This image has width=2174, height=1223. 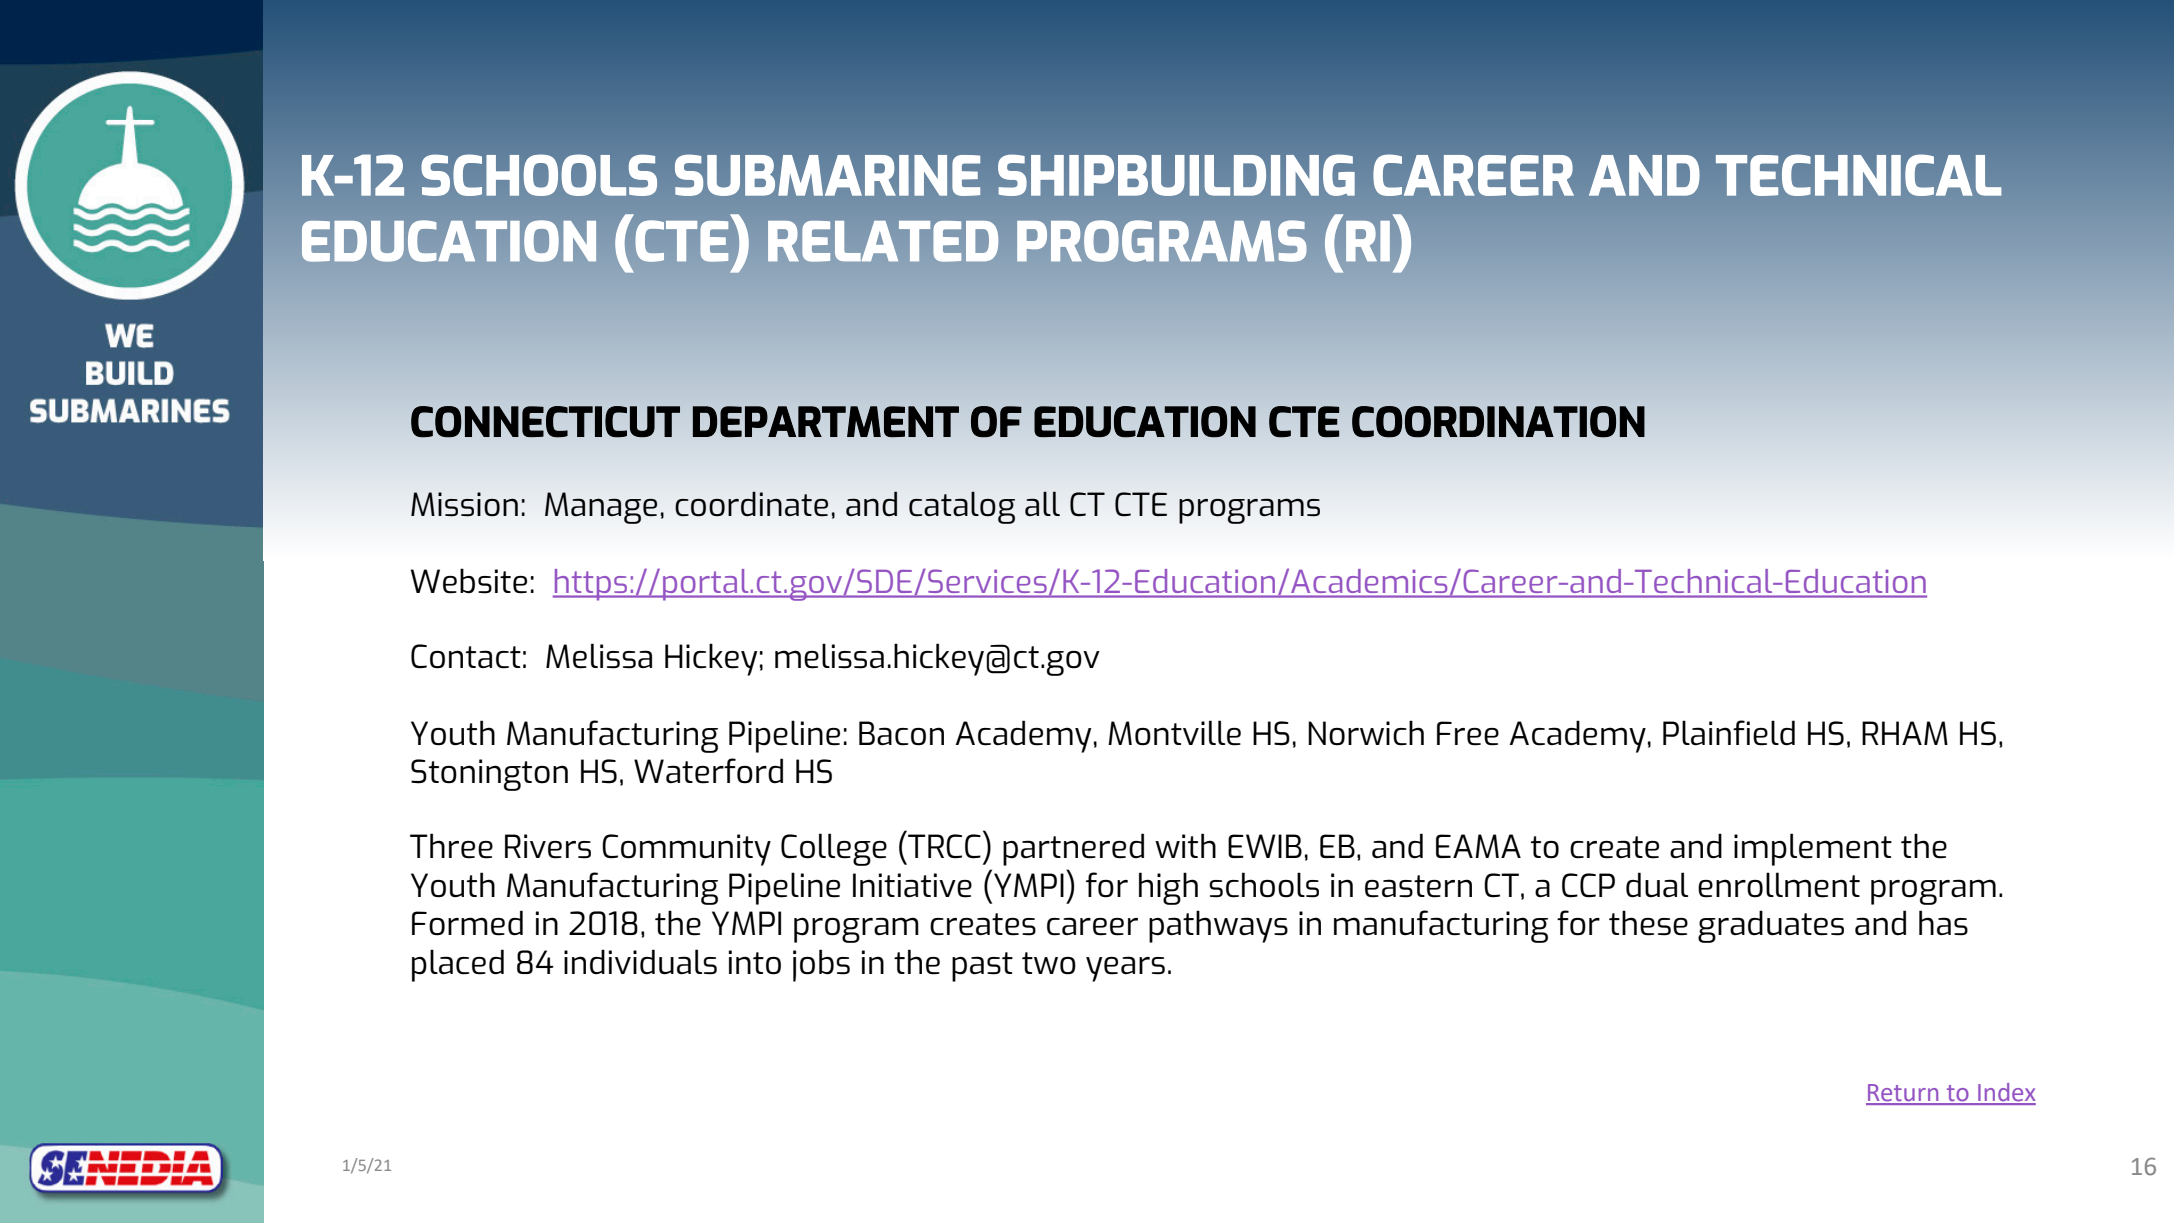 I want to click on Waterford, so click(x=708, y=771).
